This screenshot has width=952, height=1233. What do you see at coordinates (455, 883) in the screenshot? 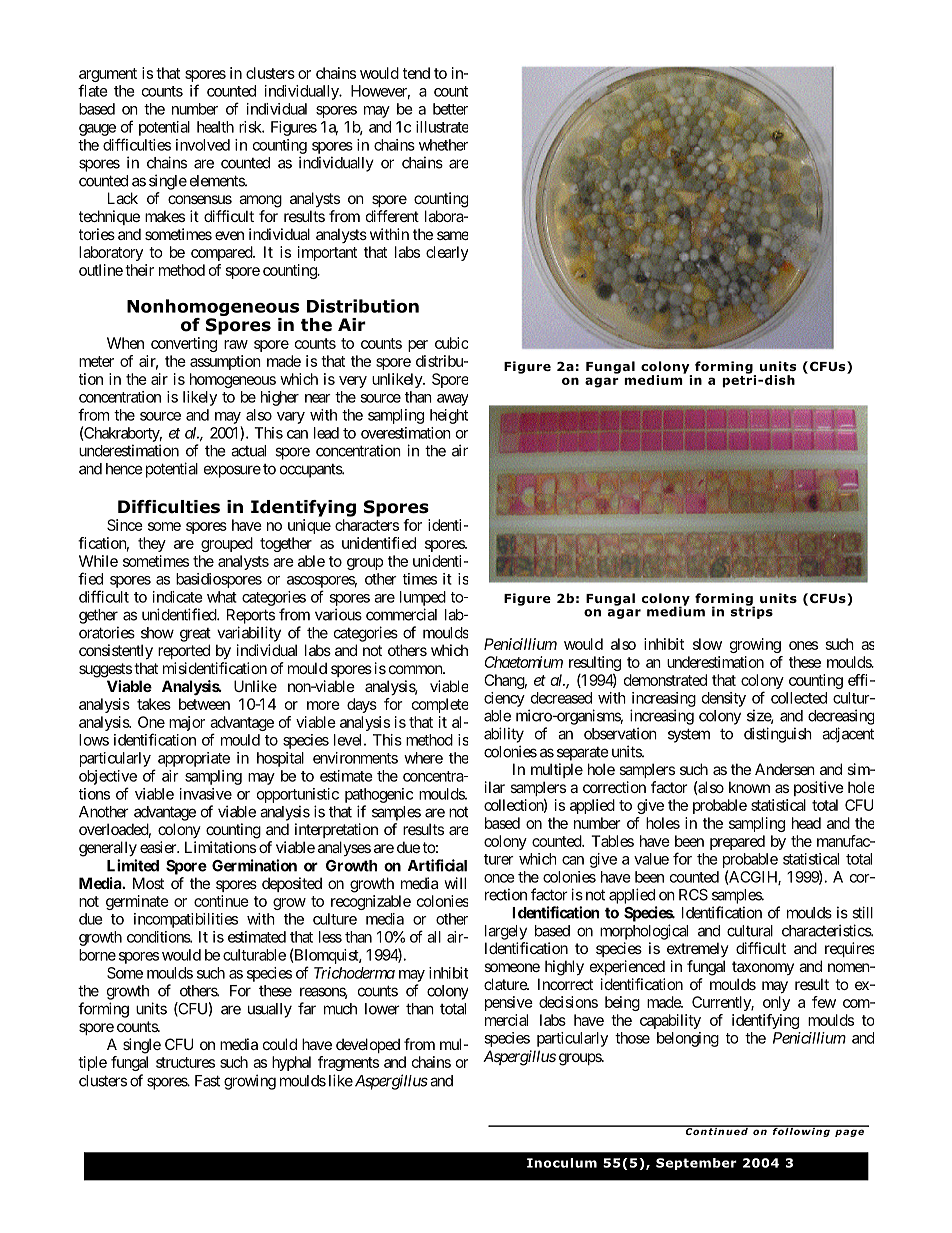
I see `will` at bounding box center [455, 883].
